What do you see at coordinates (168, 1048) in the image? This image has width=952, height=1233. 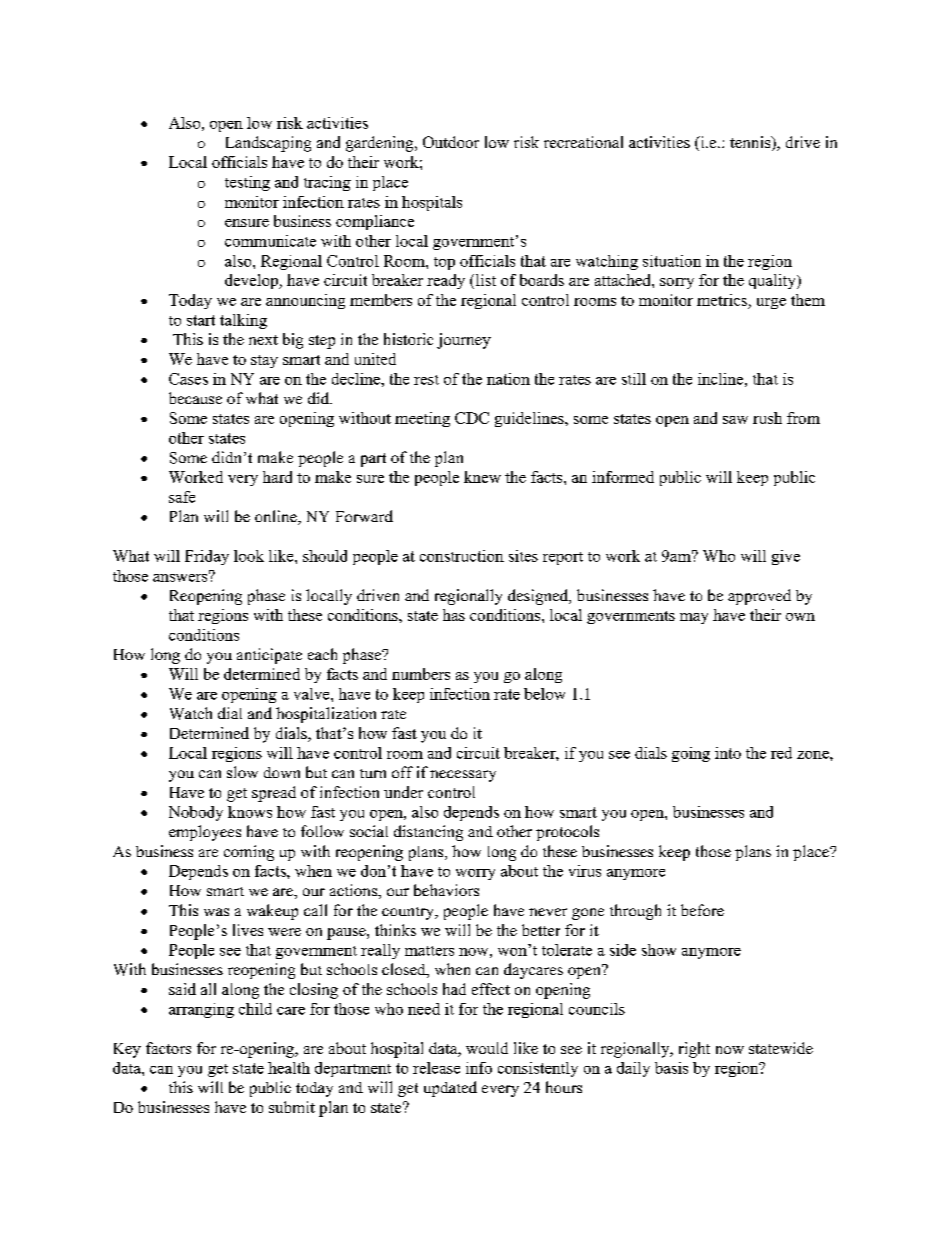 I see `factors` at bounding box center [168, 1048].
